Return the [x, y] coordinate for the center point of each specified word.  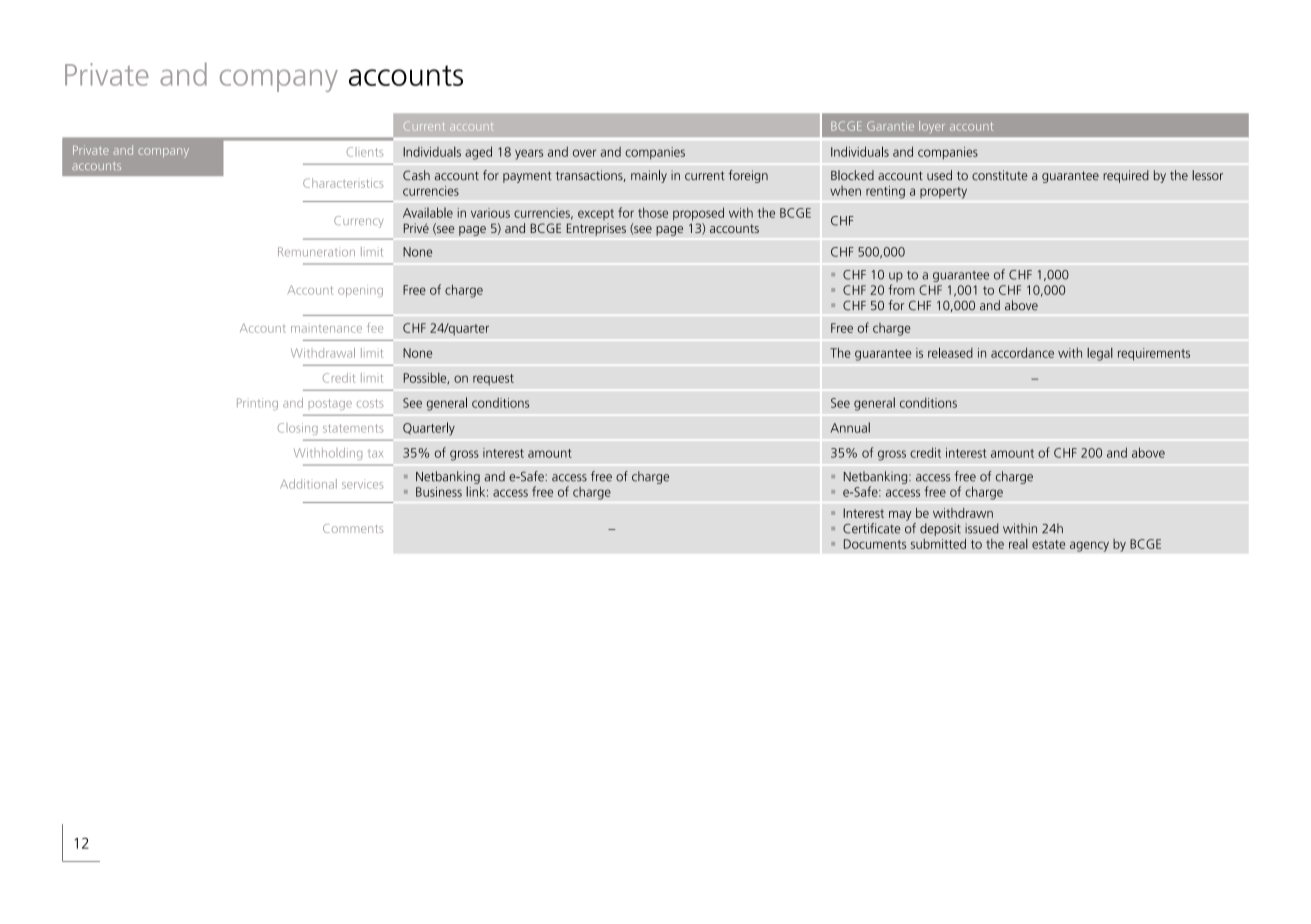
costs [370, 403]
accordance [1022, 352]
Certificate [872, 528]
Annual [850, 427]
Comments [353, 528]
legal [1100, 354]
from [901, 289]
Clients [365, 152]
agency [1089, 546]
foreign [748, 176]
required [1126, 176]
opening [360, 291]
